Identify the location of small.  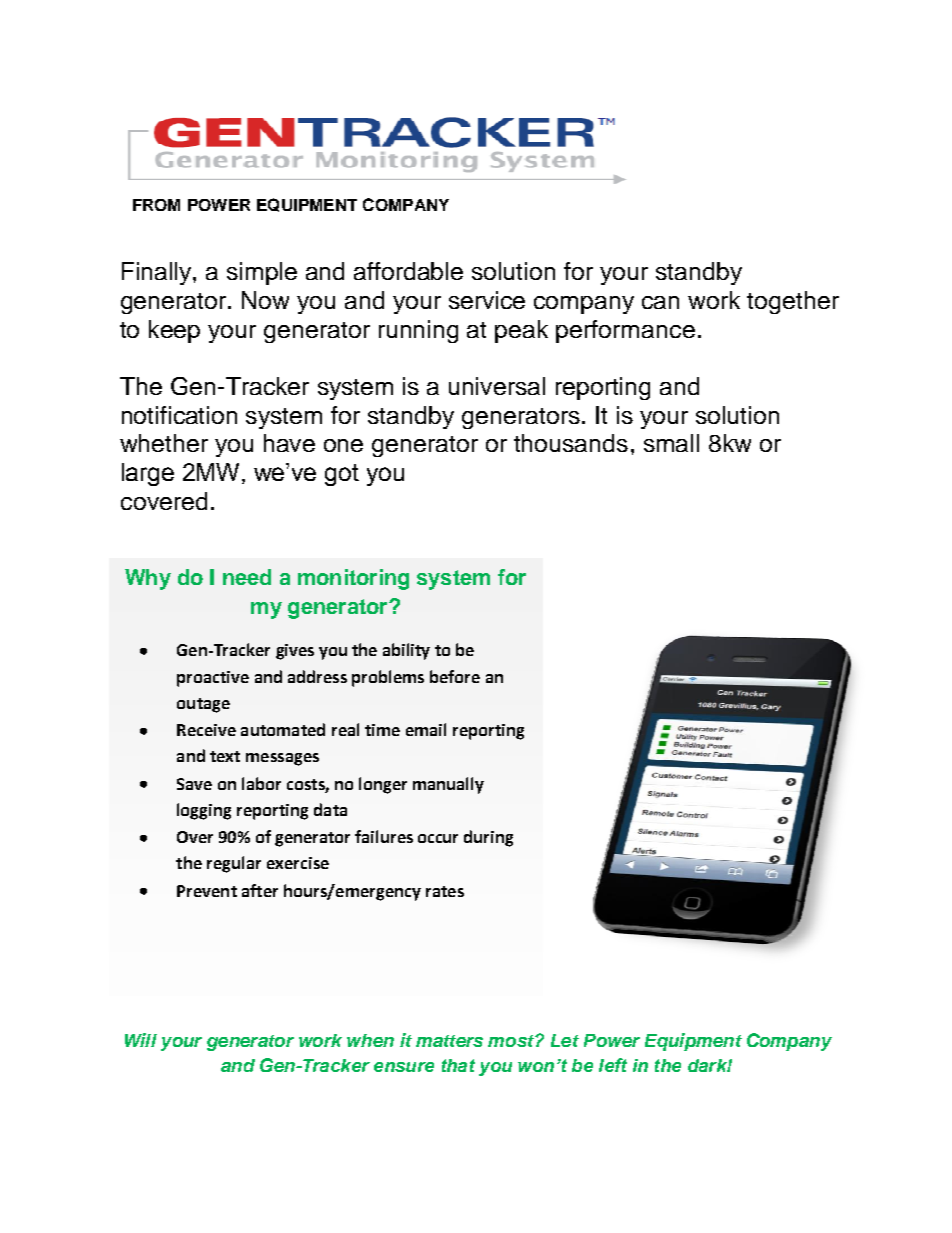
(671, 443).
